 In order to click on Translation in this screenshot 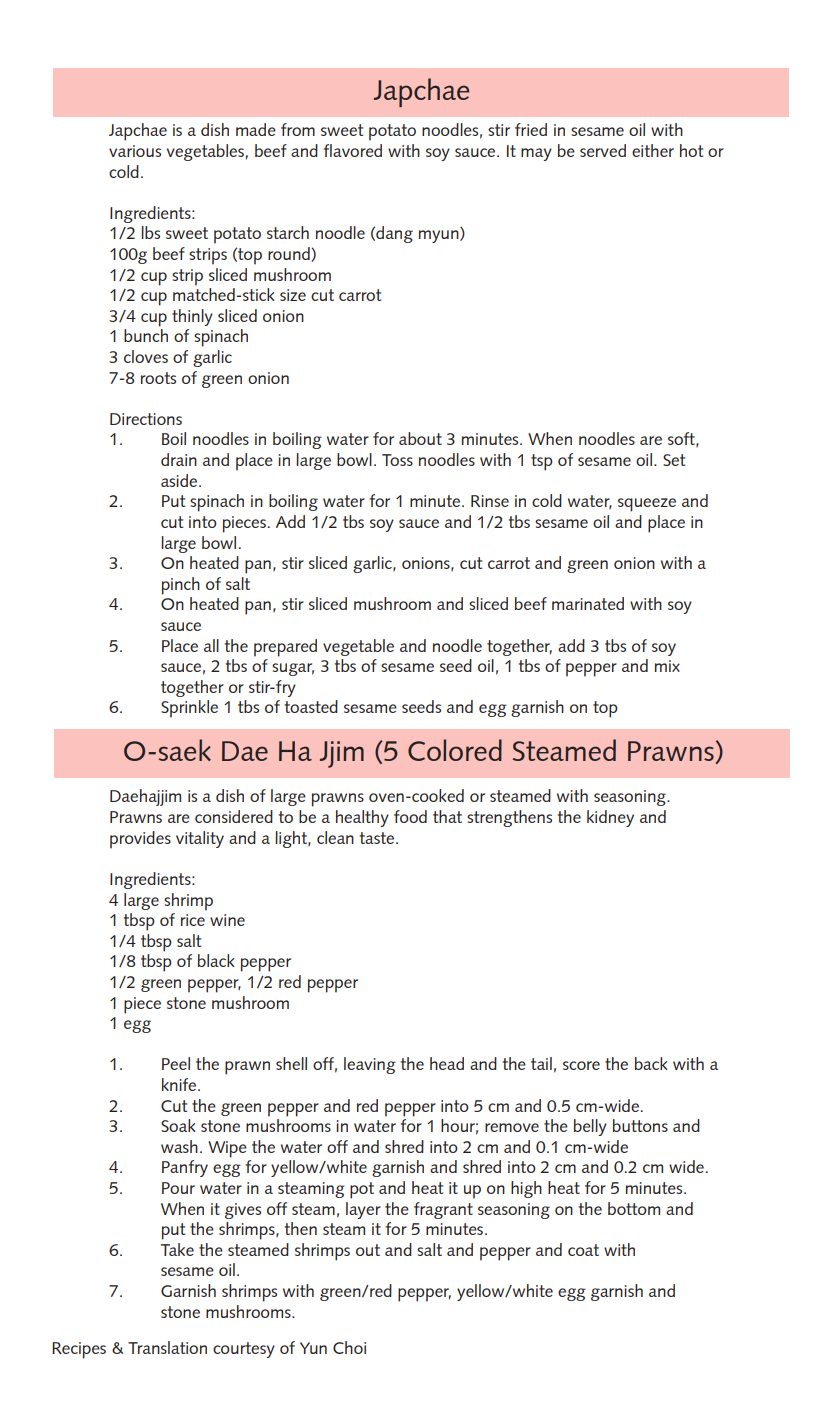, I will do `click(167, 1347)`.
